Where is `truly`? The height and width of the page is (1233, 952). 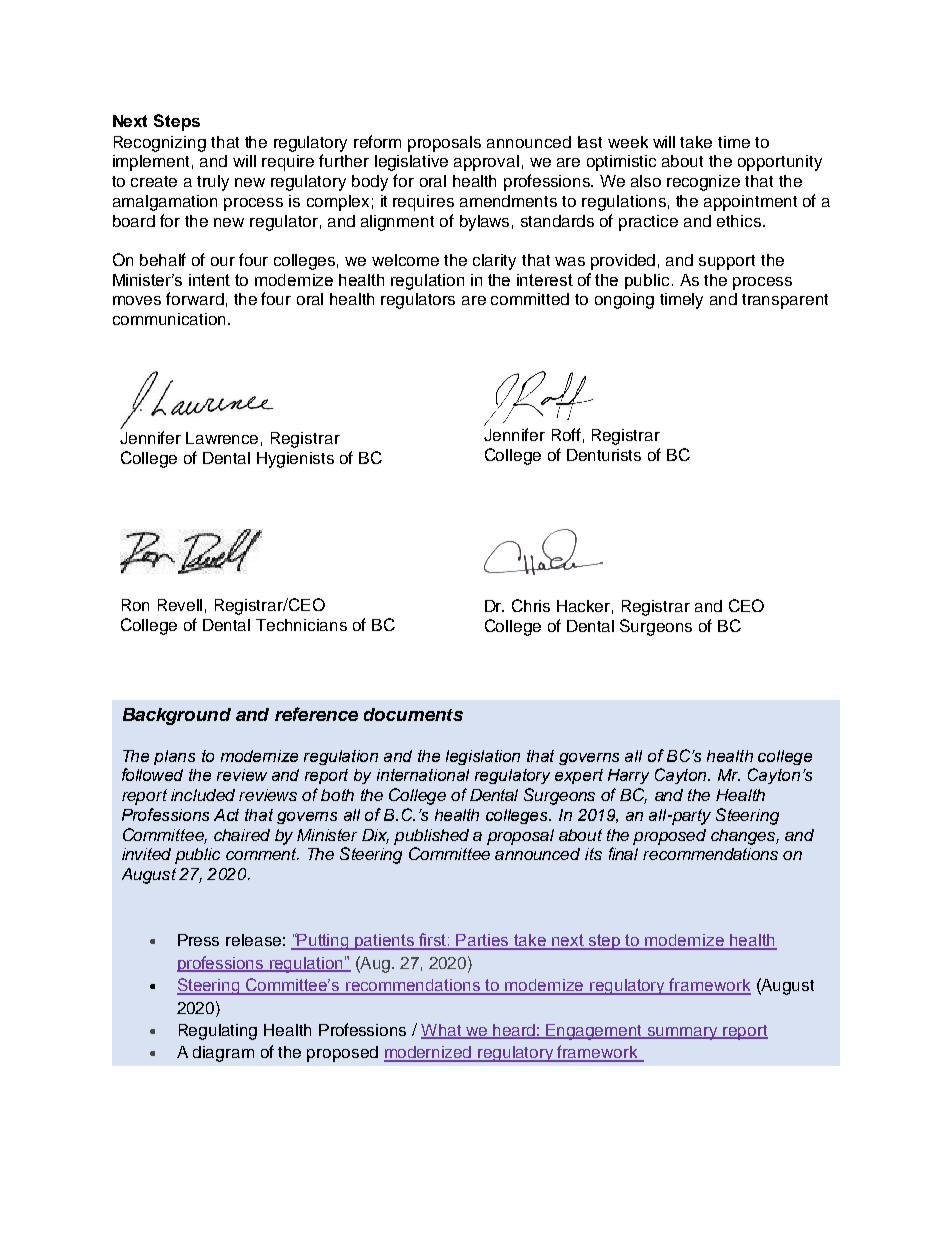 truly is located at coordinates (213, 183).
